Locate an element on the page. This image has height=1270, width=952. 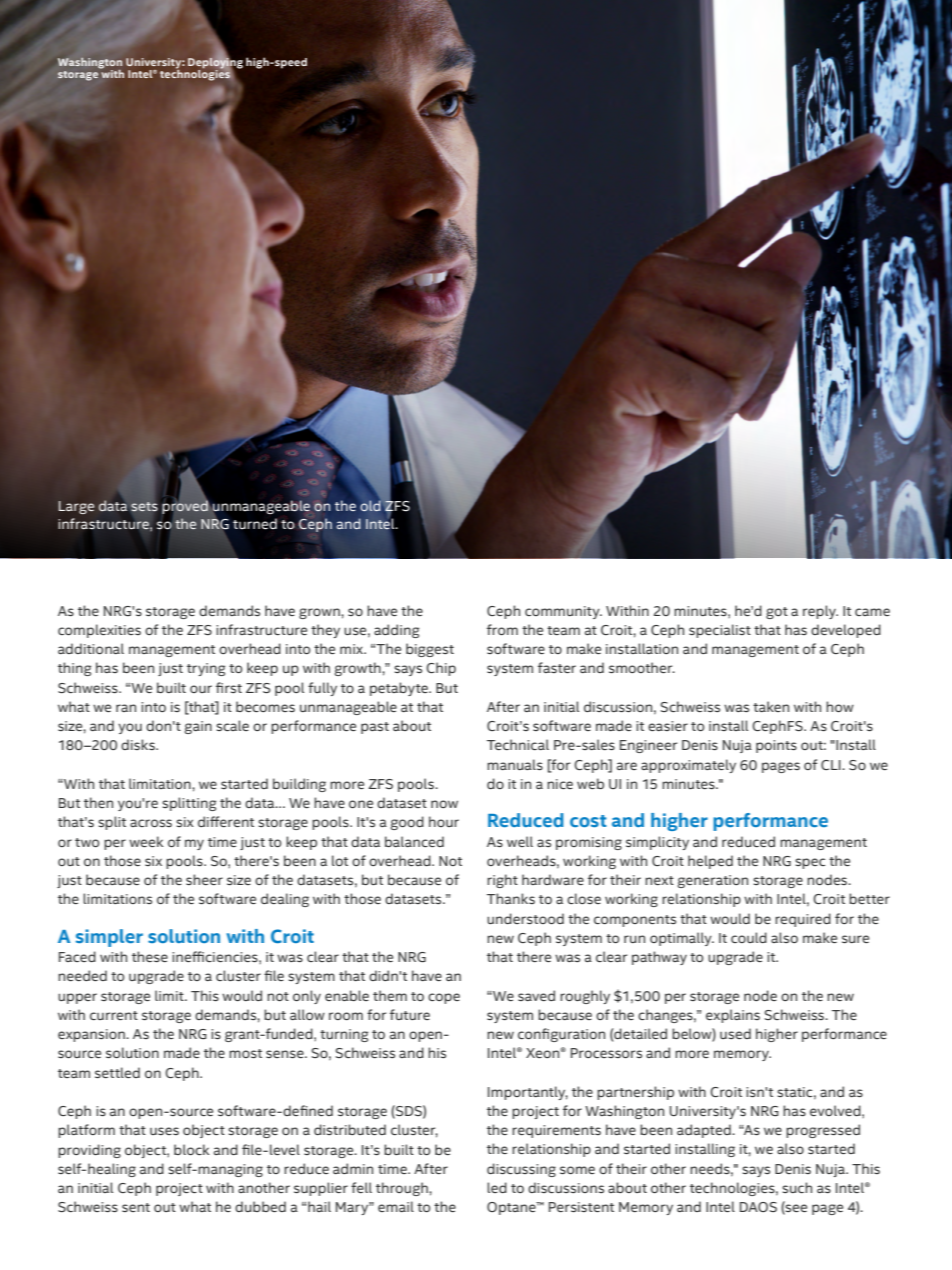
could is located at coordinates (749, 937).
